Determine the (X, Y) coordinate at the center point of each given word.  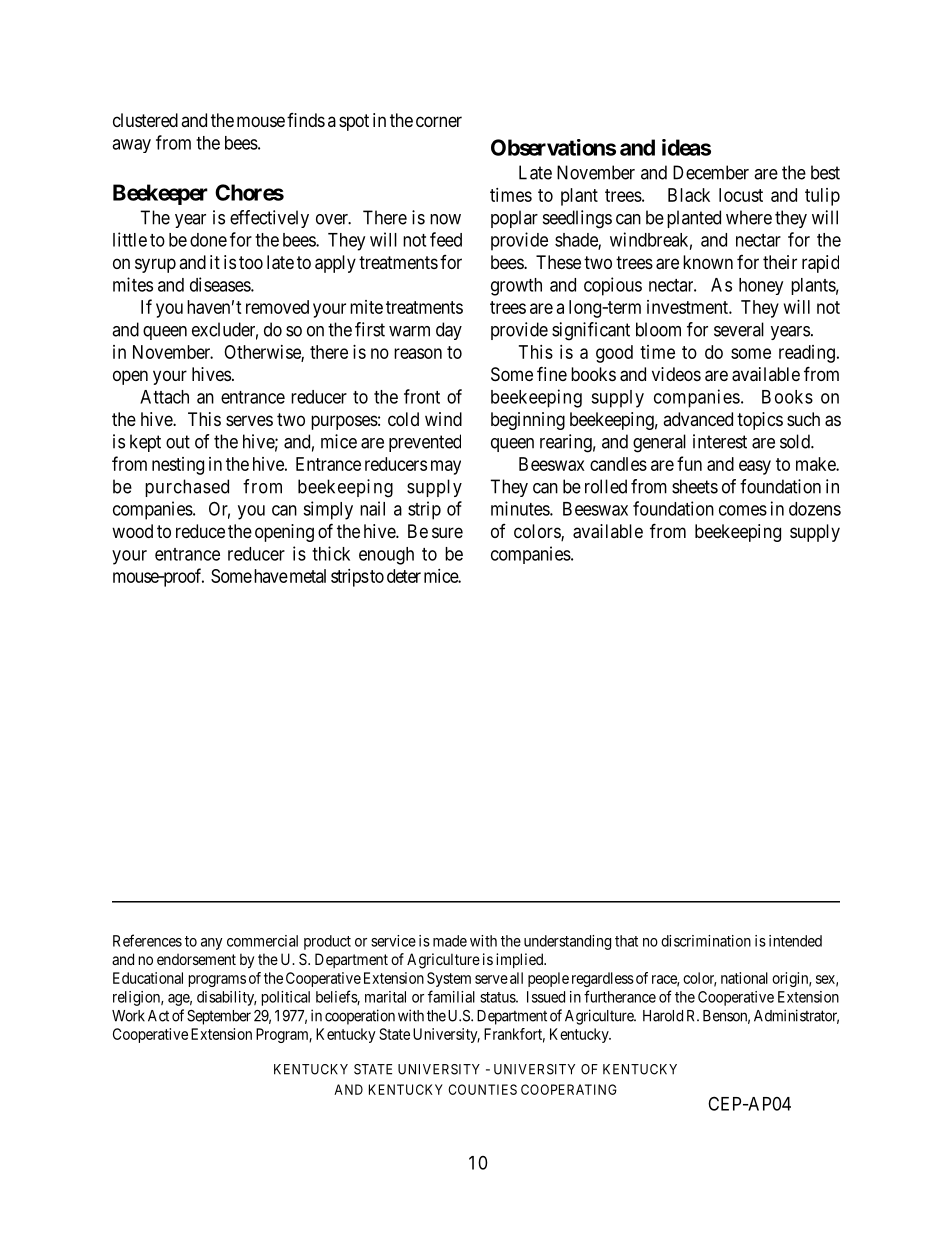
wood (132, 531)
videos (676, 374)
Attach (164, 397)
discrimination (706, 941)
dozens (815, 509)
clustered (145, 120)
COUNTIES (482, 1089)
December (711, 172)
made (450, 941)
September (219, 1017)
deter (404, 576)
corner (439, 121)
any (212, 944)
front (422, 396)
